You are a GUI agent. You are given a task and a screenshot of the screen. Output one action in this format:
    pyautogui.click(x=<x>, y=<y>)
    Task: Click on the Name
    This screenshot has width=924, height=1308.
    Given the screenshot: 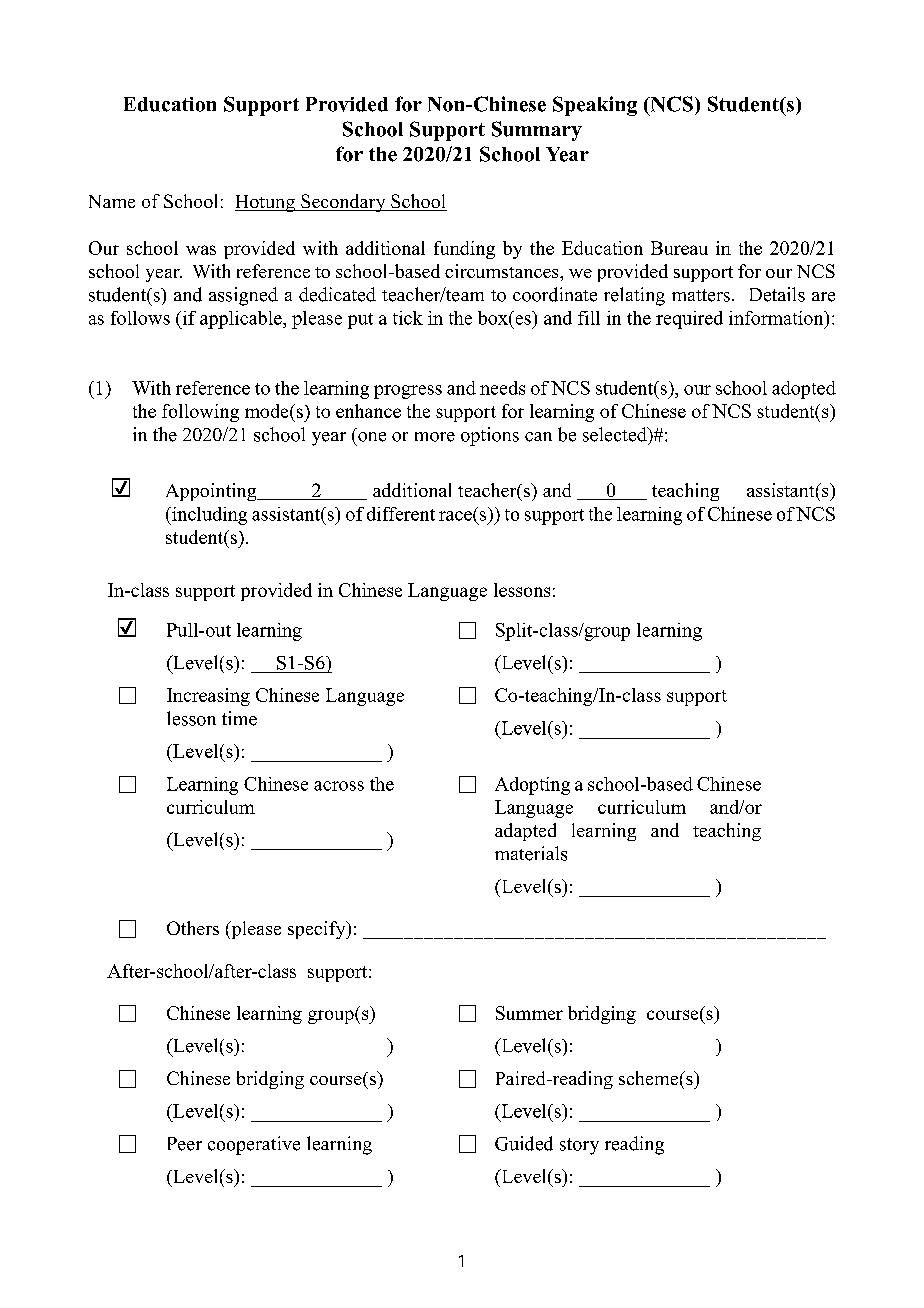 What is the action you would take?
    pyautogui.click(x=112, y=201)
